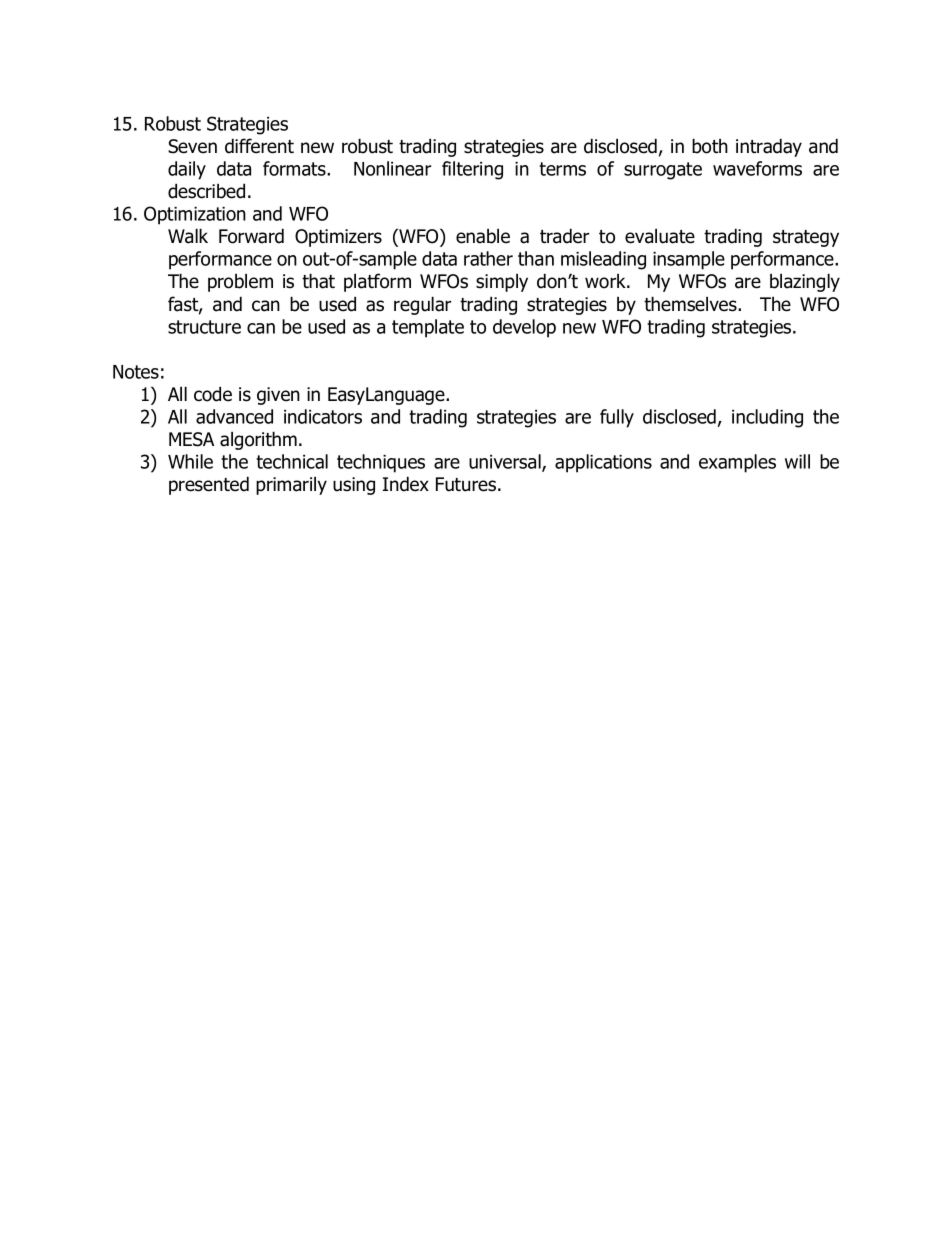 The image size is (952, 1233). What do you see at coordinates (710, 146) in the screenshot?
I see `both` at bounding box center [710, 146].
